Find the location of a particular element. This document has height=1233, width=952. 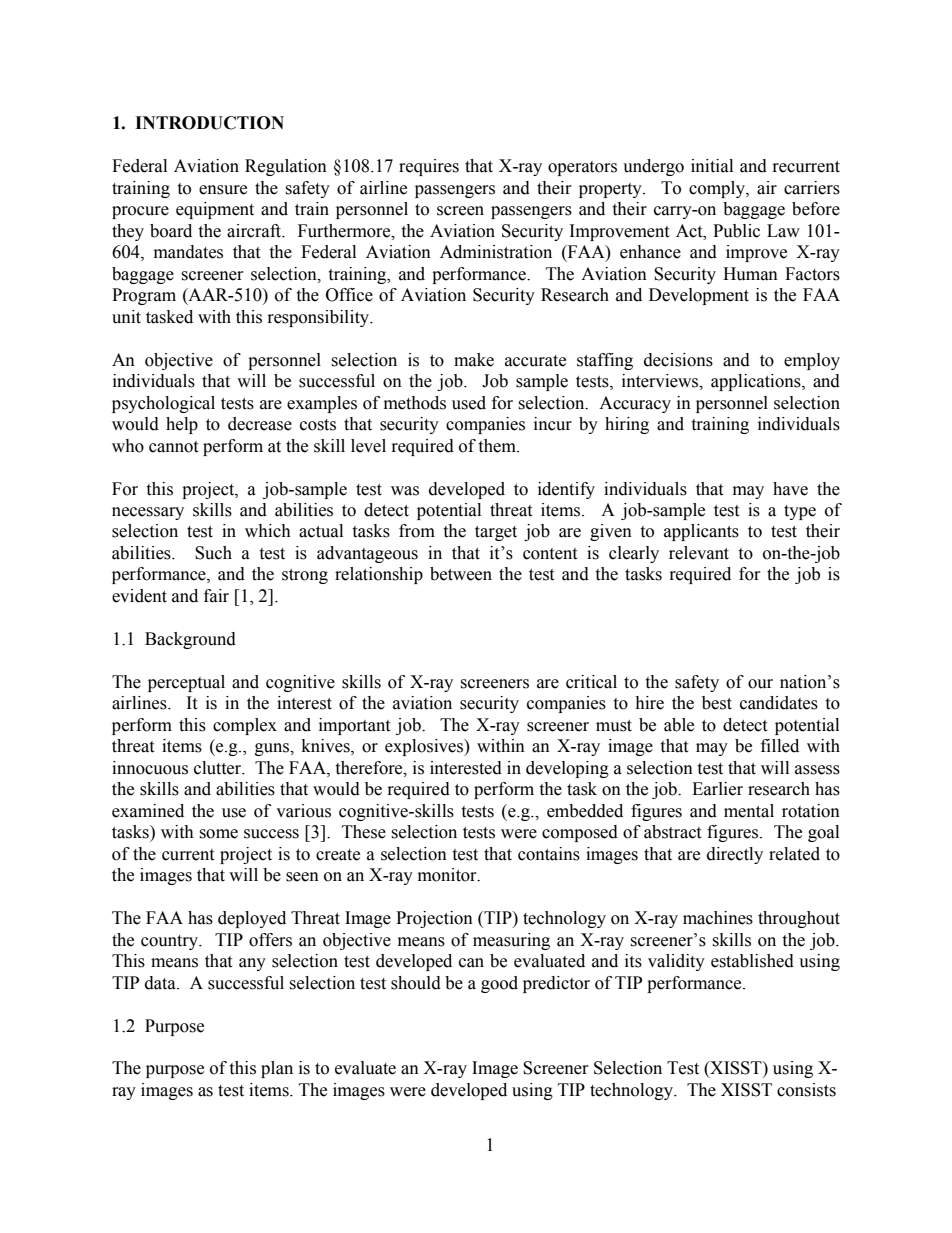

INTRODUCTION is located at coordinates (209, 123).
